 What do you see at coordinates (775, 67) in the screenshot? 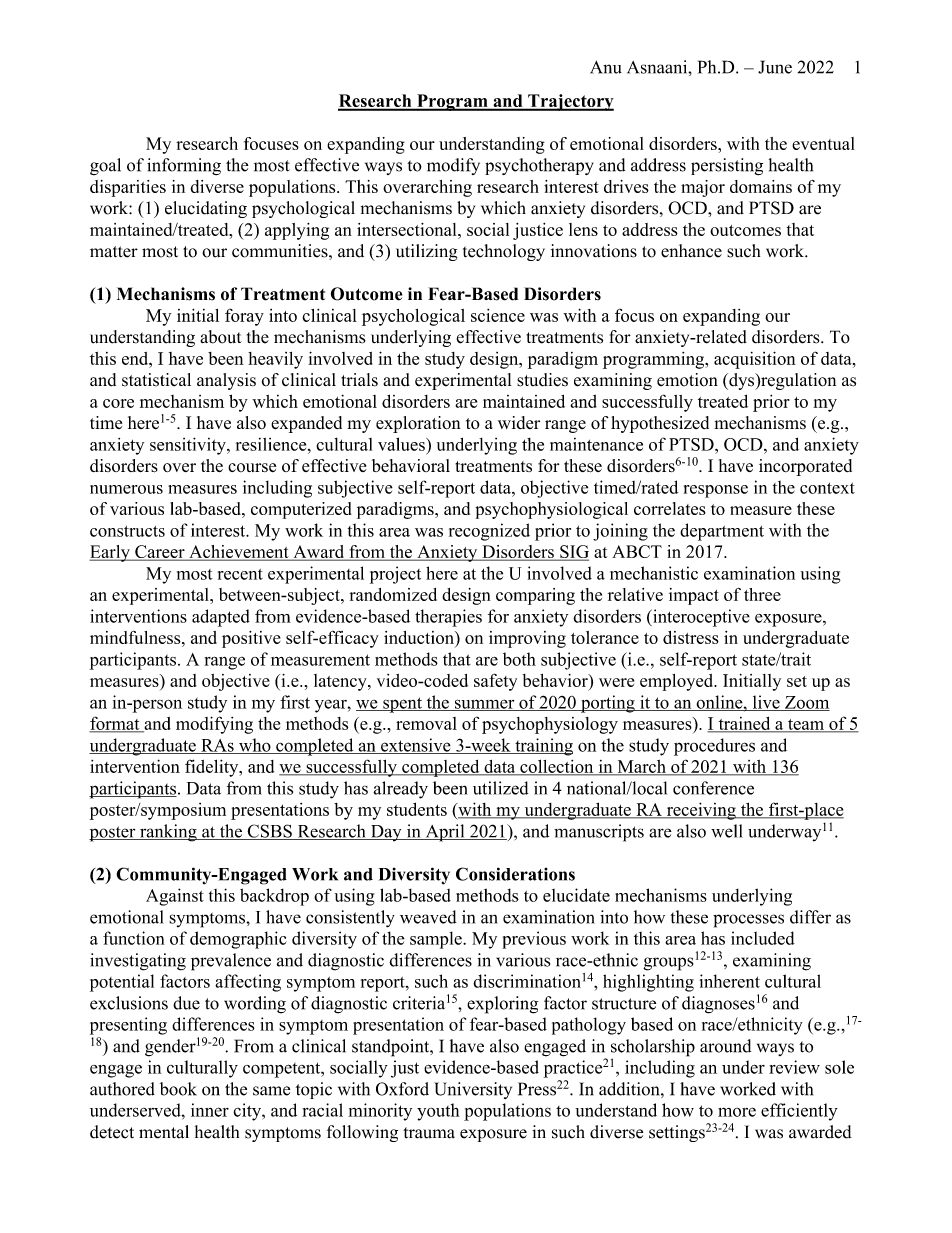
I see `June` at bounding box center [775, 67].
